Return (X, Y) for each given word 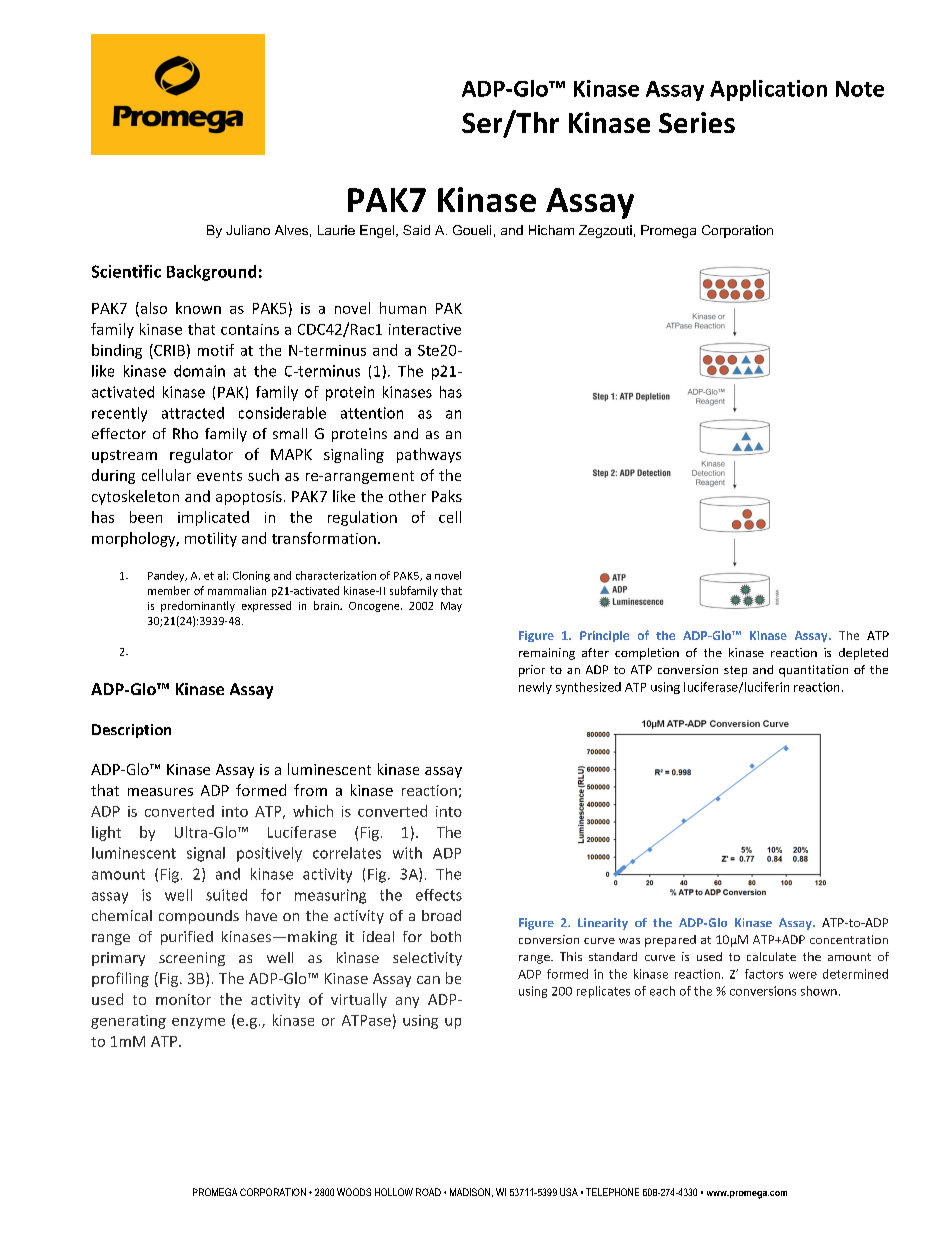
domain (199, 371)
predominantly (198, 606)
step (735, 671)
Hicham (551, 230)
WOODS (354, 1192)
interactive (425, 329)
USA (569, 1192)
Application (768, 90)
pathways (429, 455)
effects (439, 895)
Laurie (336, 230)
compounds (199, 917)
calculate (771, 956)
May (451, 607)
